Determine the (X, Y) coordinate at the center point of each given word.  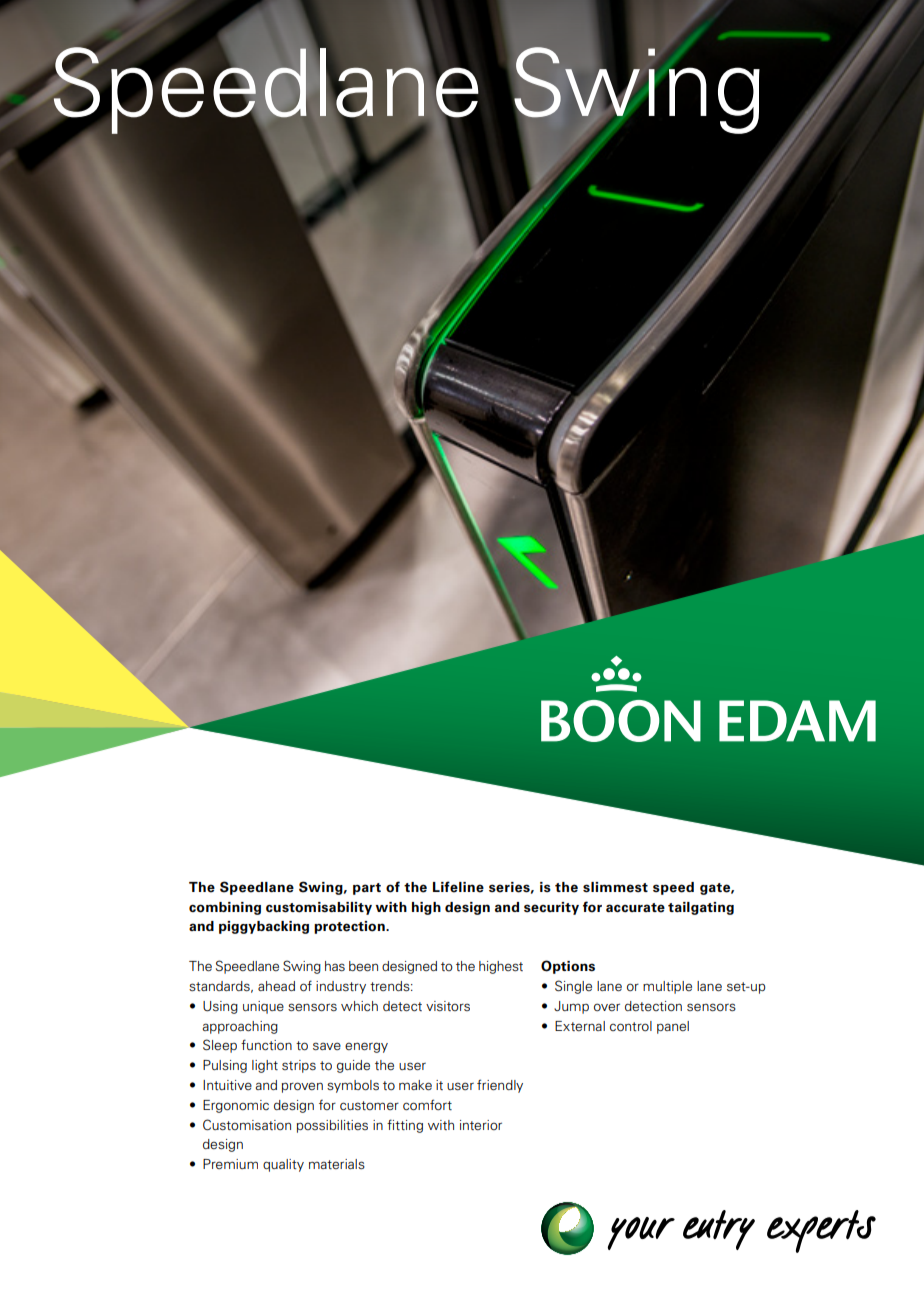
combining (225, 908)
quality (283, 1165)
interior (481, 1125)
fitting (405, 1126)
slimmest (615, 887)
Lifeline (458, 887)
